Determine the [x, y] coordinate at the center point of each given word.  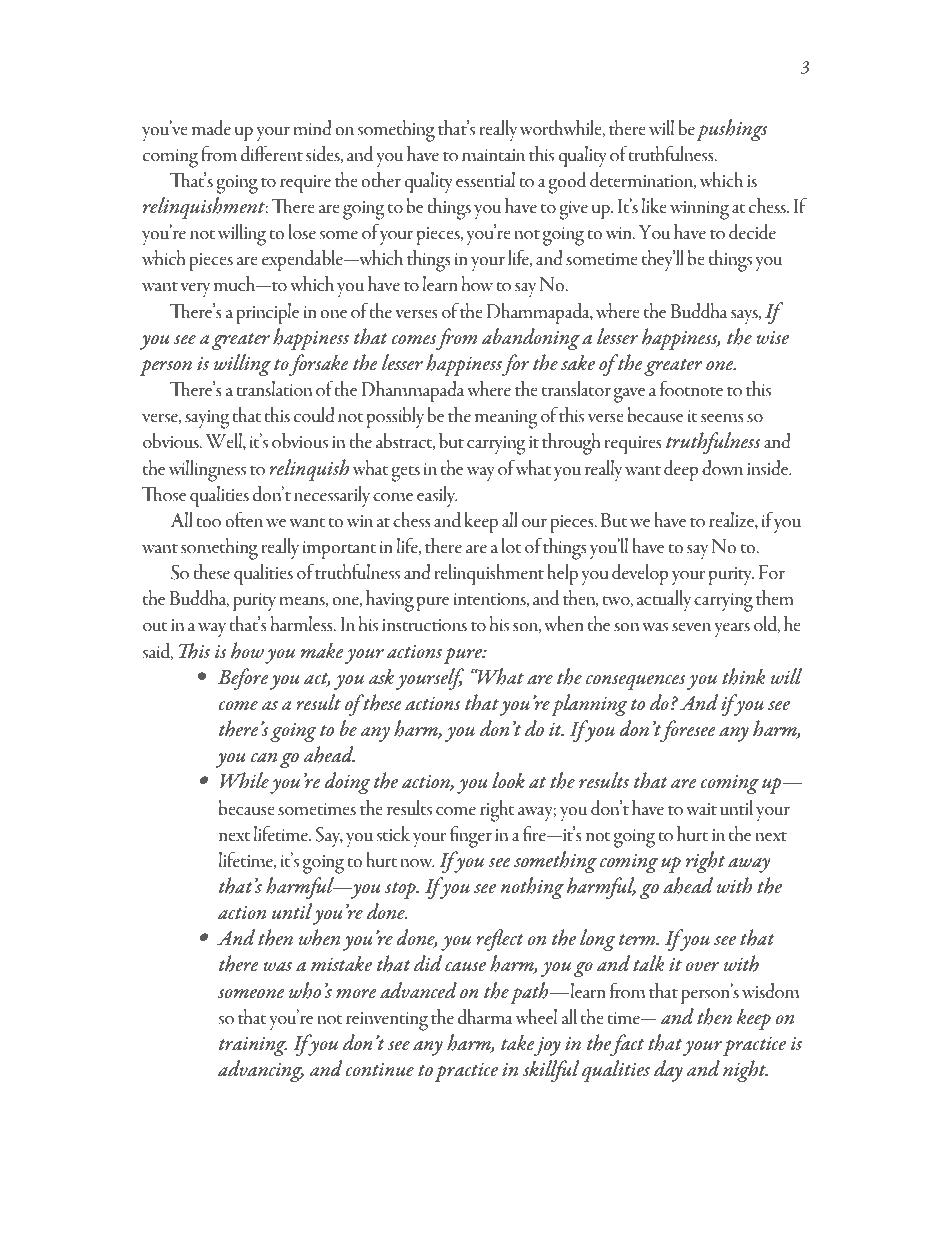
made [211, 128]
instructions [424, 625]
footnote [691, 389]
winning [699, 210]
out [155, 627]
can [264, 758]
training [252, 1046]
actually [664, 600]
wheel [536, 1017]
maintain [493, 155]
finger [471, 837]
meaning [506, 419]
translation [274, 389]
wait [701, 809]
